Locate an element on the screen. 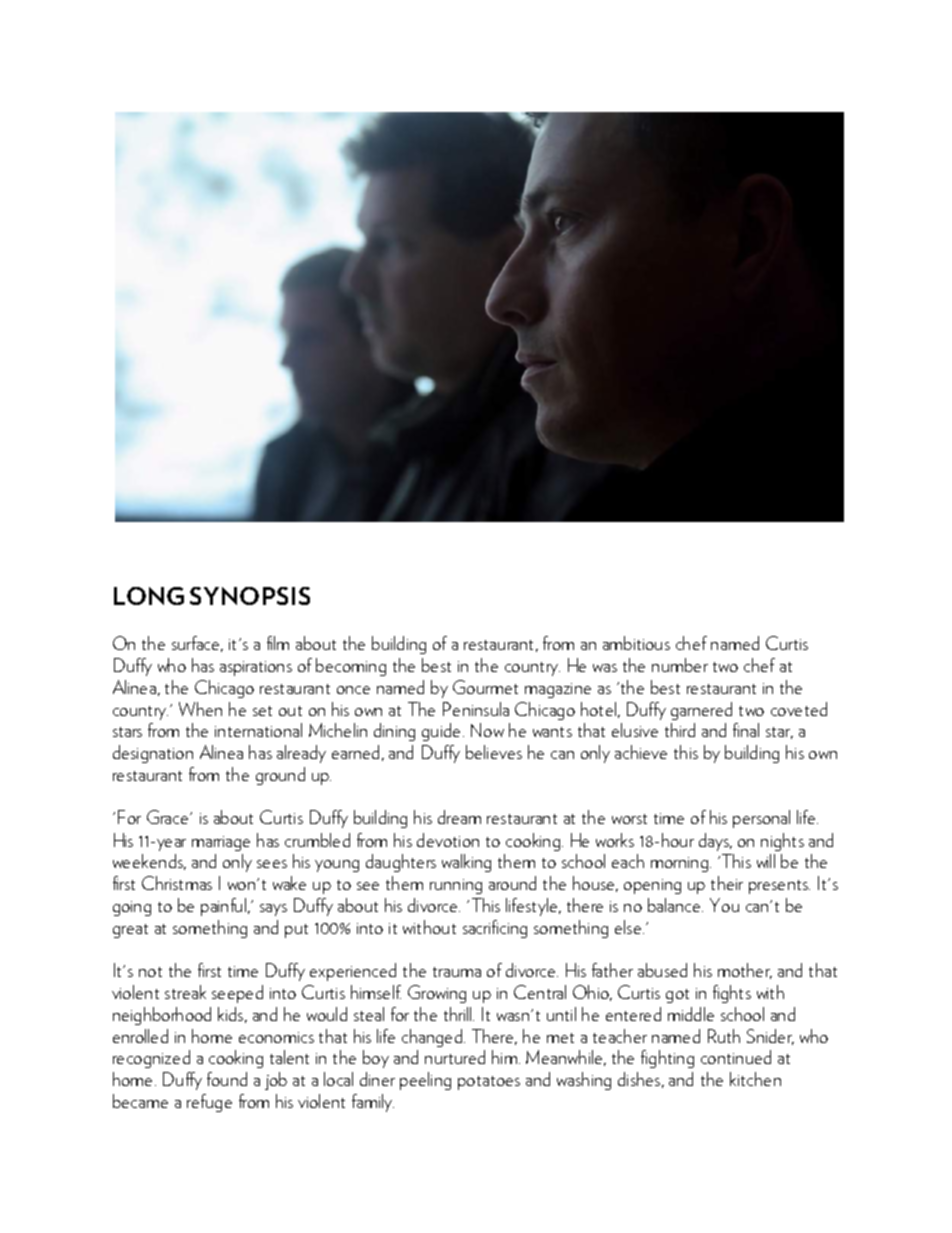  SYNOPSIS is located at coordinates (250, 596).
